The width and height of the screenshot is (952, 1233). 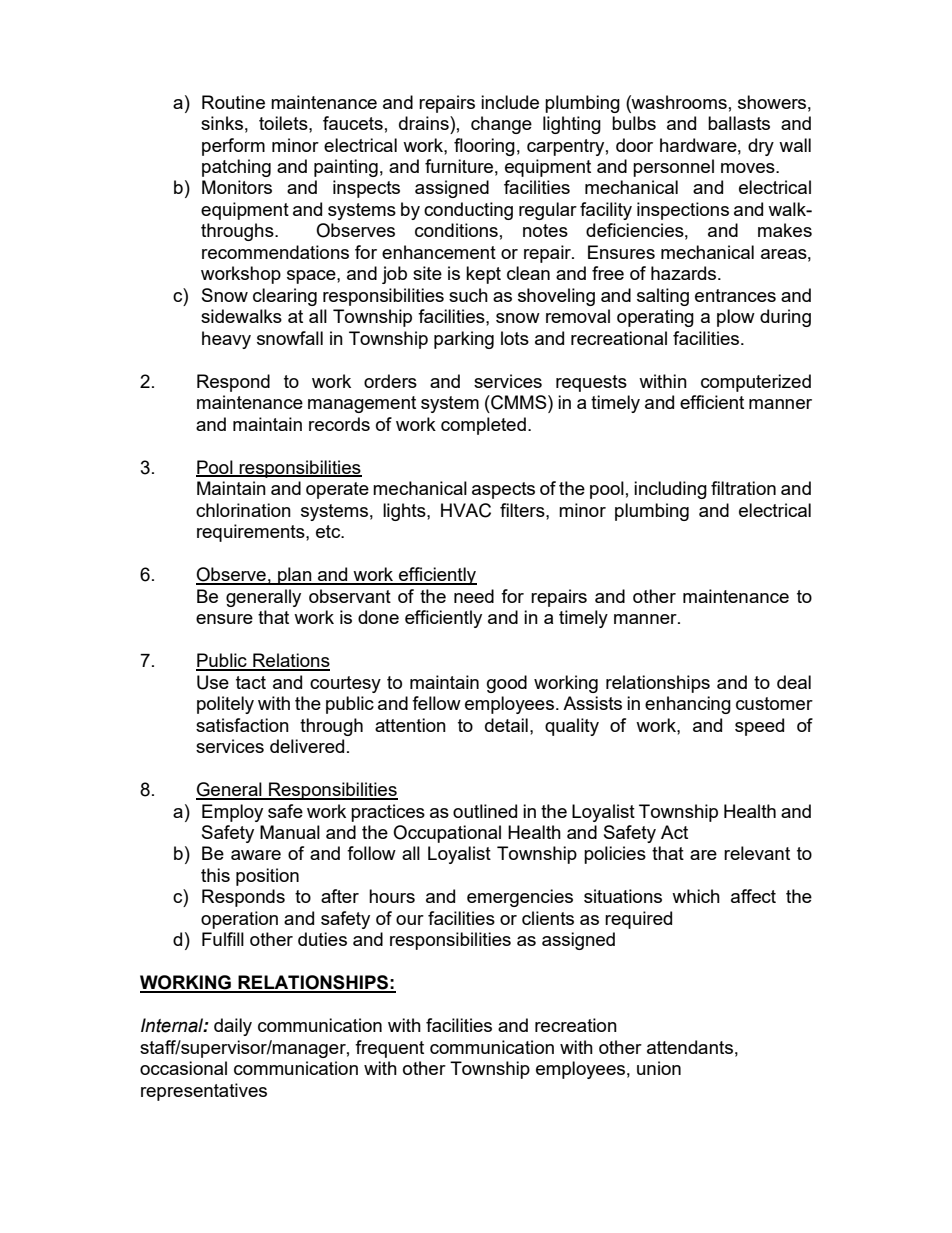 I want to click on deal, so click(x=794, y=682).
